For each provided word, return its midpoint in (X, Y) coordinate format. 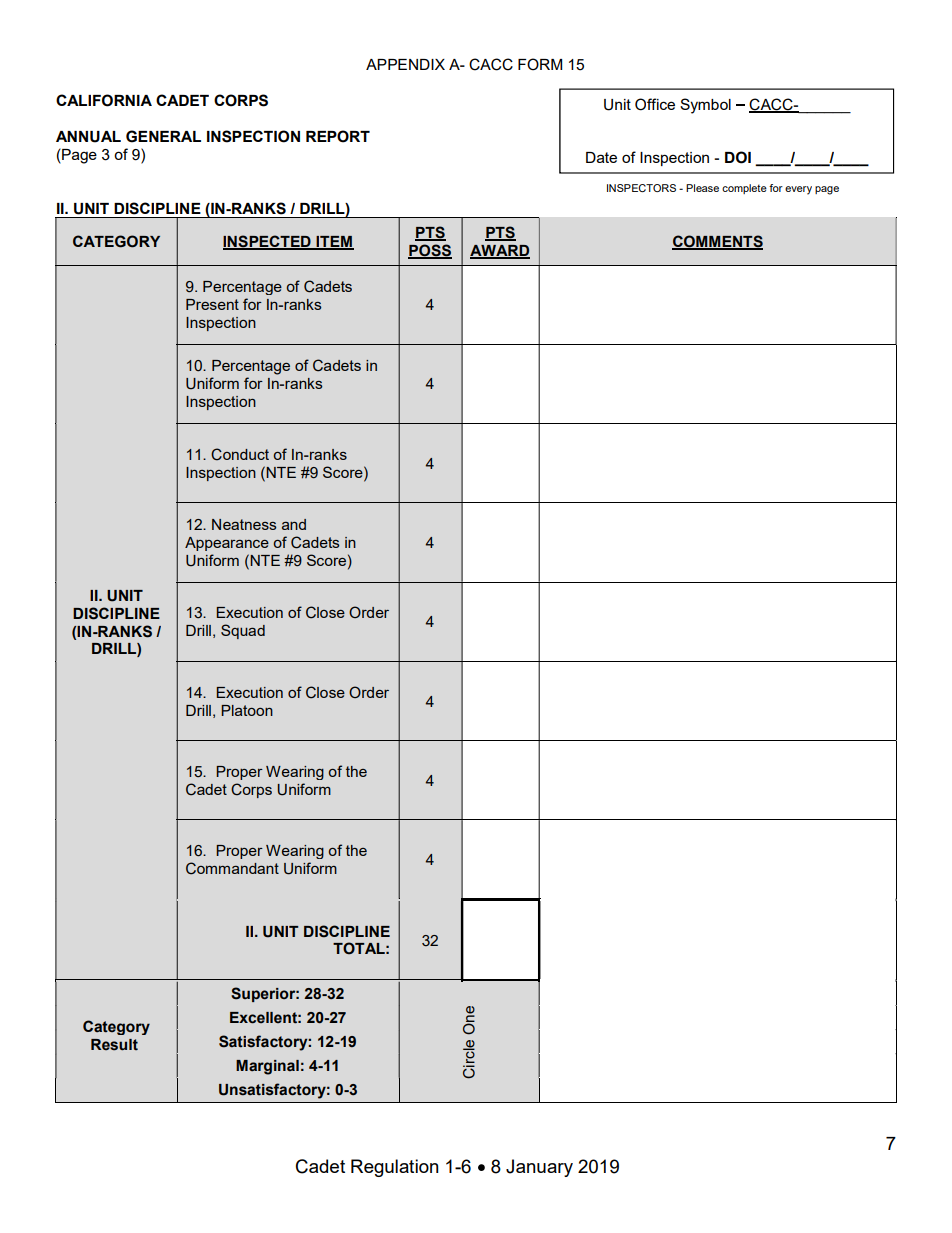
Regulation (395, 1168)
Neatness (244, 524)
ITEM (334, 242)
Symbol (705, 106)
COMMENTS (717, 242)
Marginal (267, 1067)
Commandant (232, 868)
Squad (243, 631)
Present (212, 304)
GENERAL (163, 136)
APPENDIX (405, 64)
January (539, 1168)
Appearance (227, 544)
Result (114, 1045)
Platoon (247, 710)
